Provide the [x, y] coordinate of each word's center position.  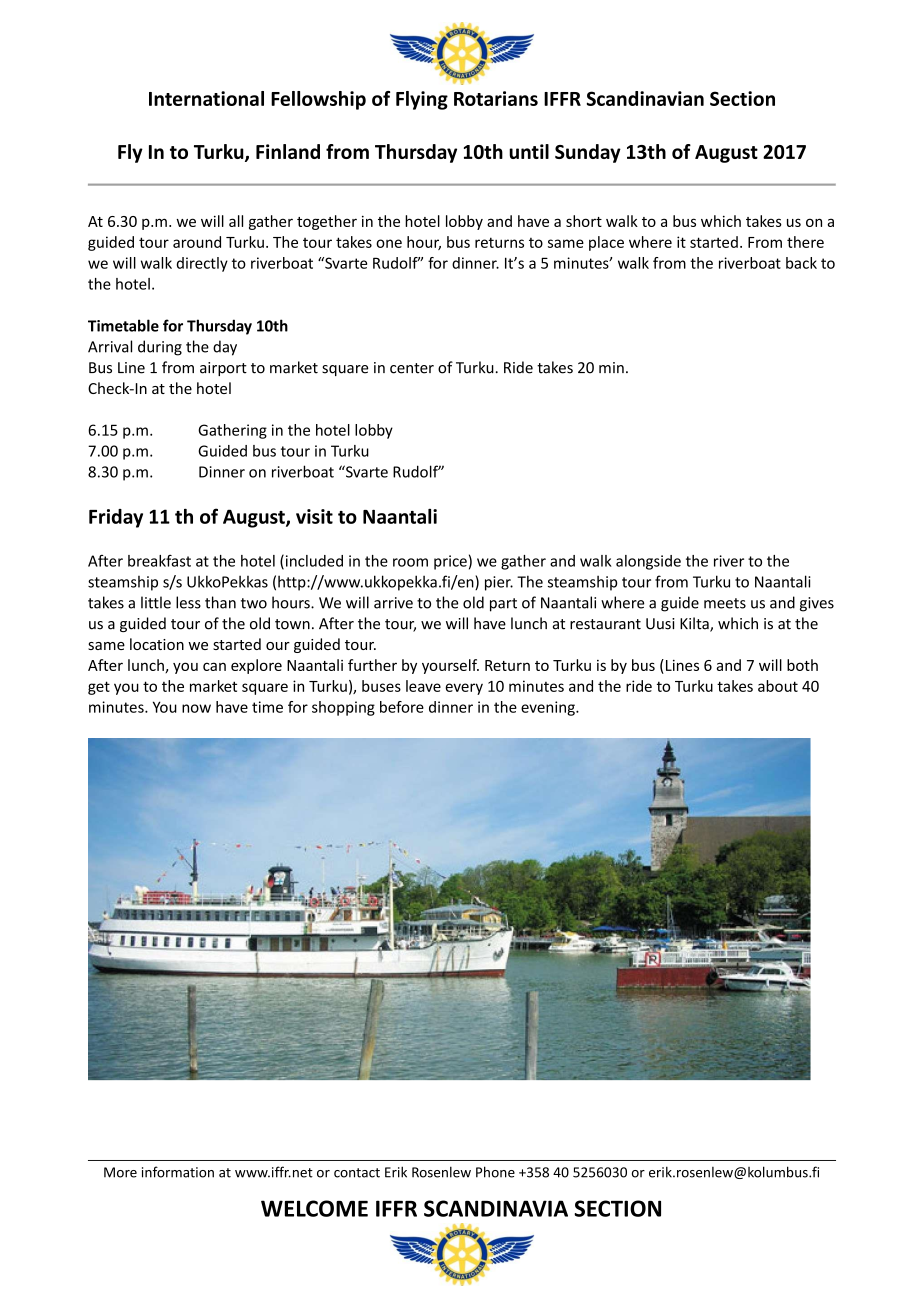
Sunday [588, 153]
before [402, 707]
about [778, 686]
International [206, 98]
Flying [422, 100]
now [196, 708]
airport [223, 369]
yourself [450, 666]
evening [549, 708]
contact [357, 1173]
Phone [495, 1172]
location [157, 644]
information [178, 1172]
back [801, 263]
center [412, 368]
